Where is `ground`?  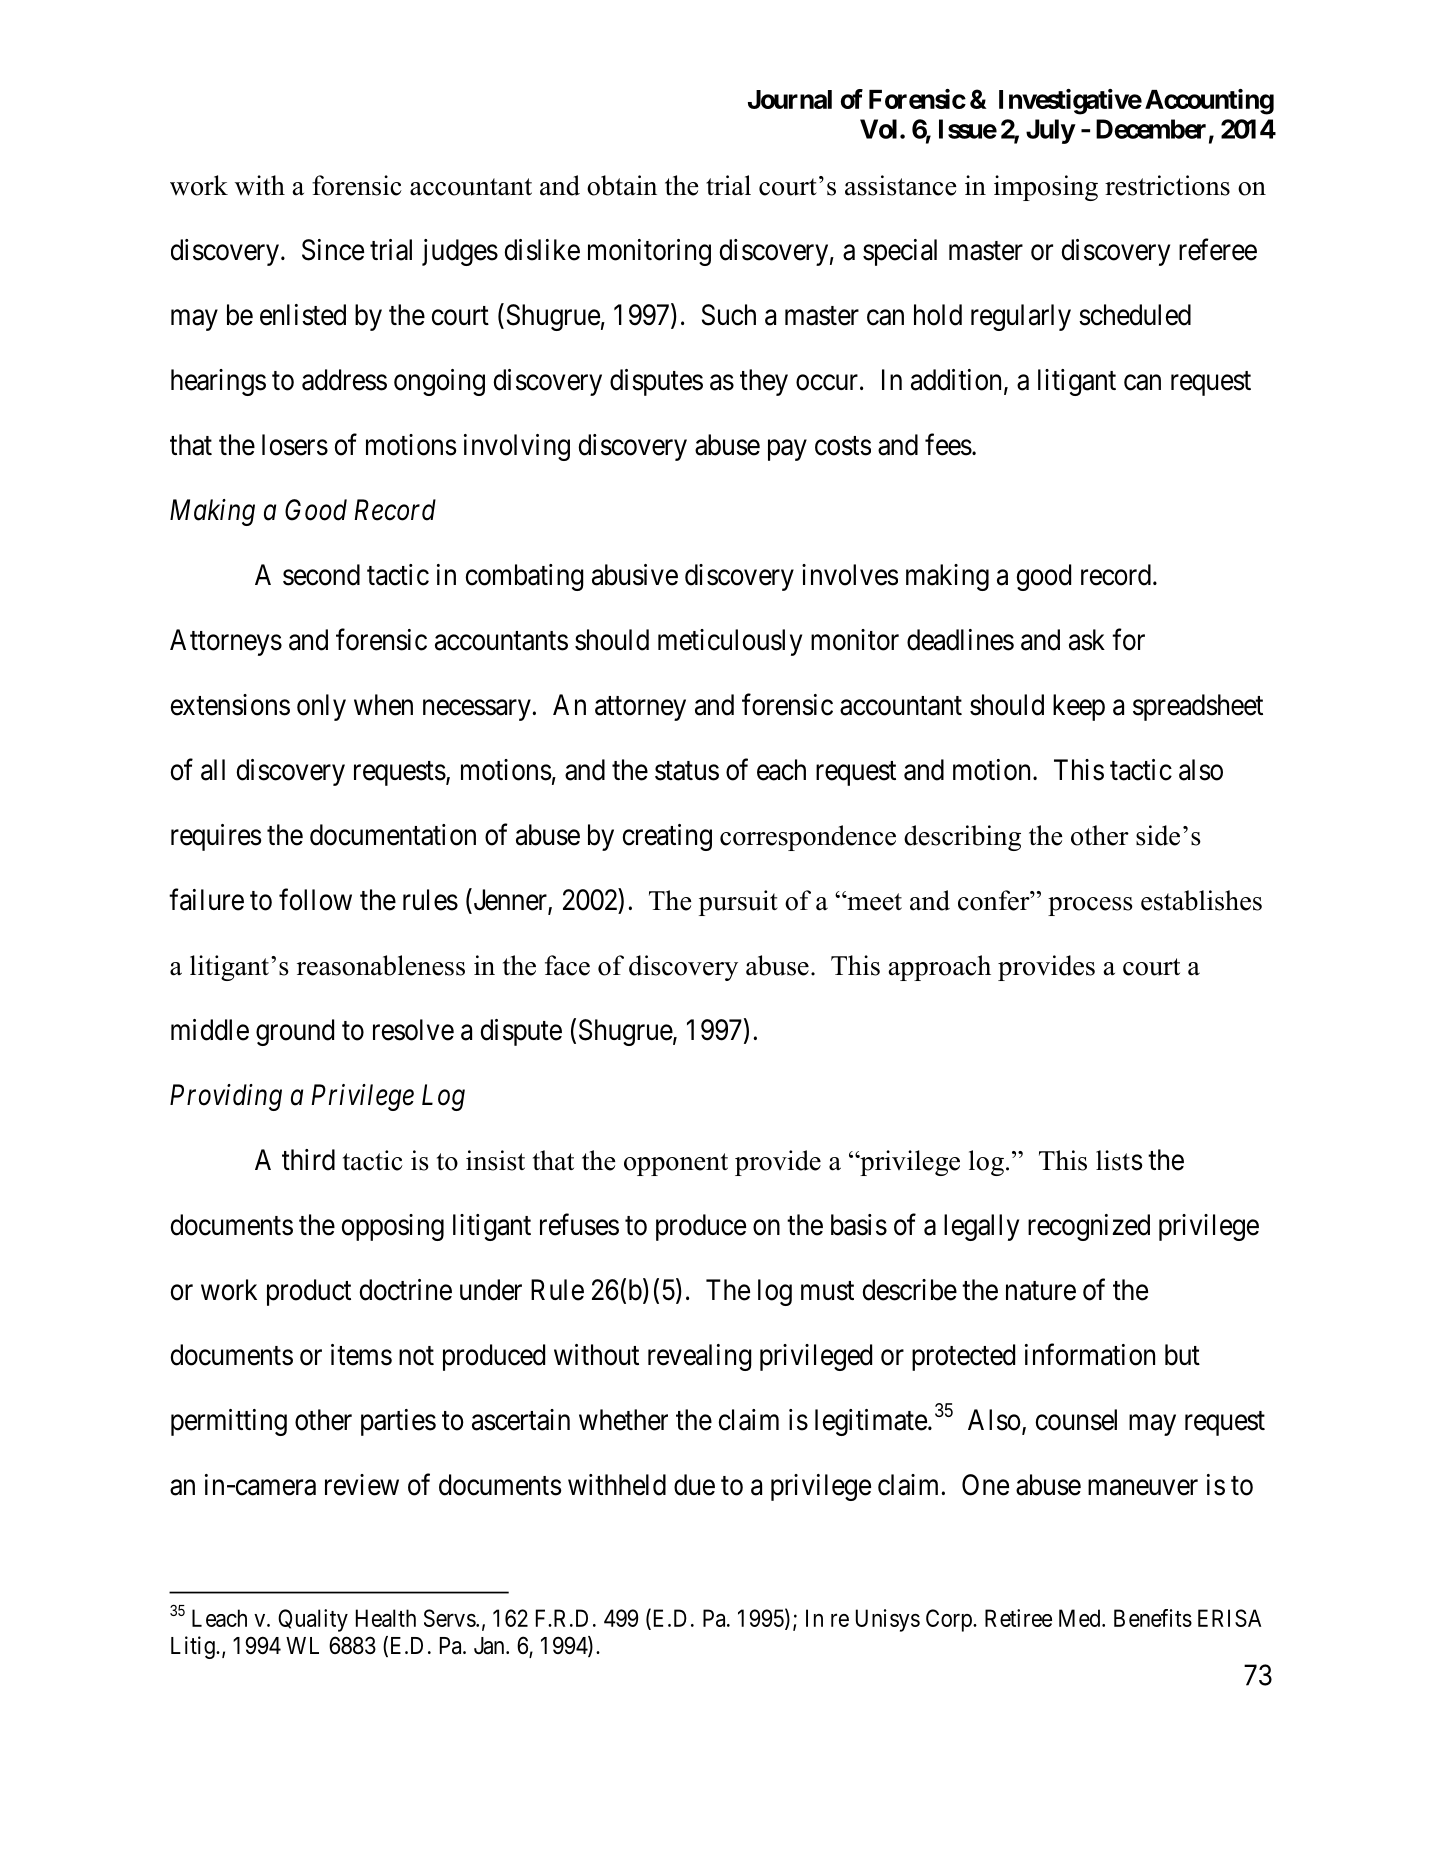
ground is located at coordinates (295, 1032).
